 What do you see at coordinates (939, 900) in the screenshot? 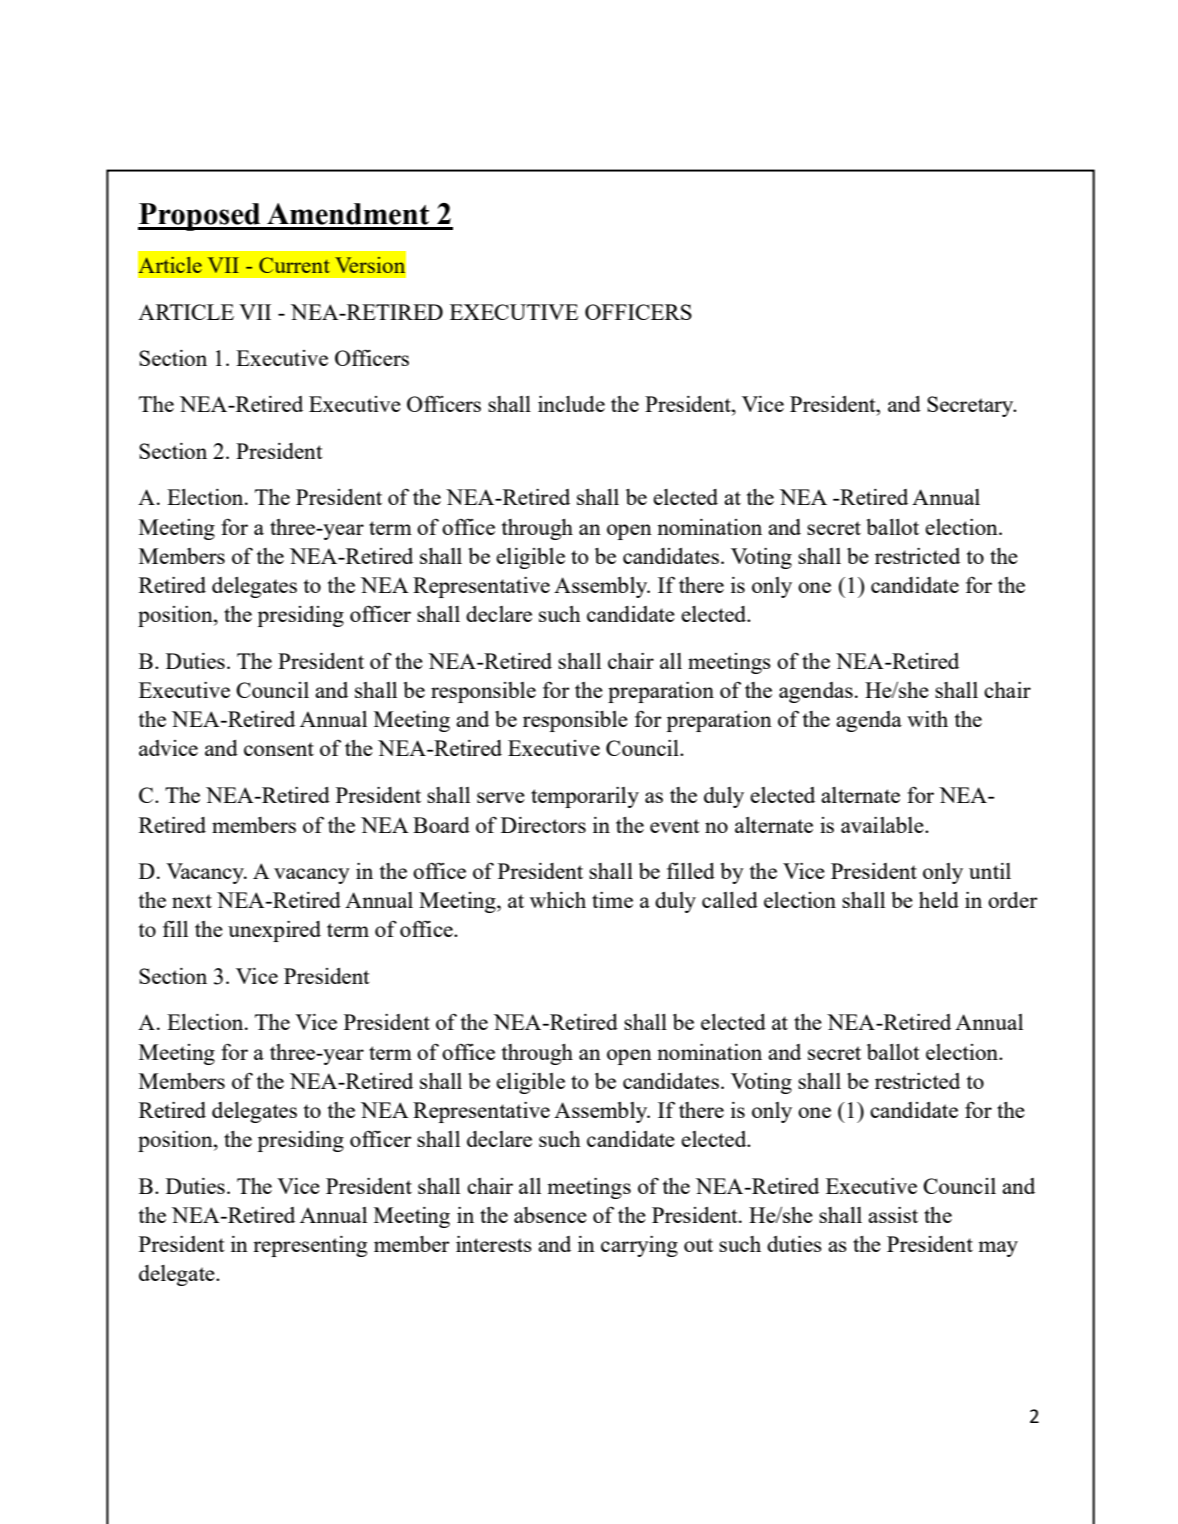
I see `held` at bounding box center [939, 900].
